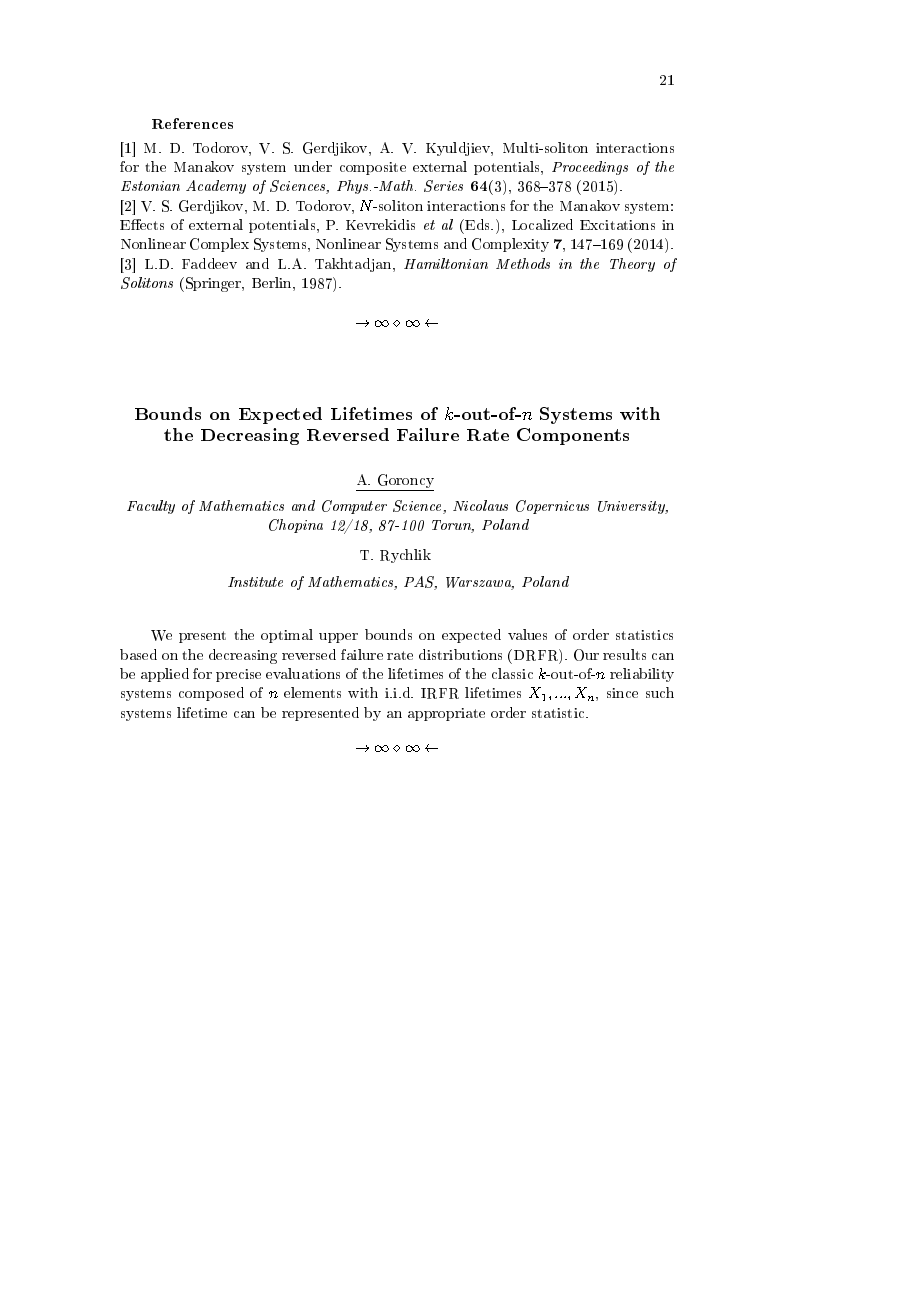 This screenshot has height=1308, width=924. Describe the element at coordinates (552, 507) in the screenshot. I see `Copernicus` at that location.
